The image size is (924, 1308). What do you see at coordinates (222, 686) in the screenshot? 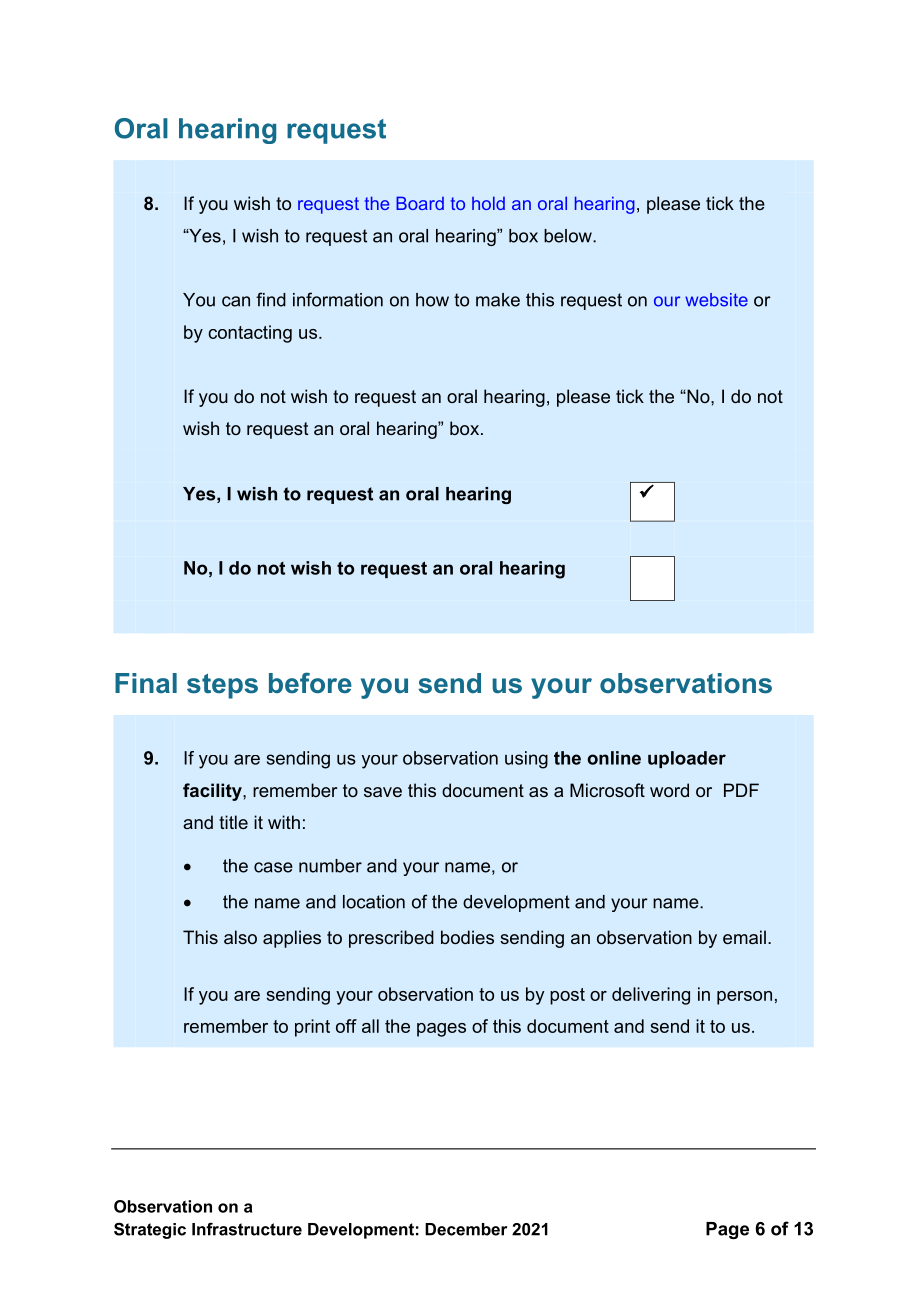
I see `steps` at bounding box center [222, 686].
